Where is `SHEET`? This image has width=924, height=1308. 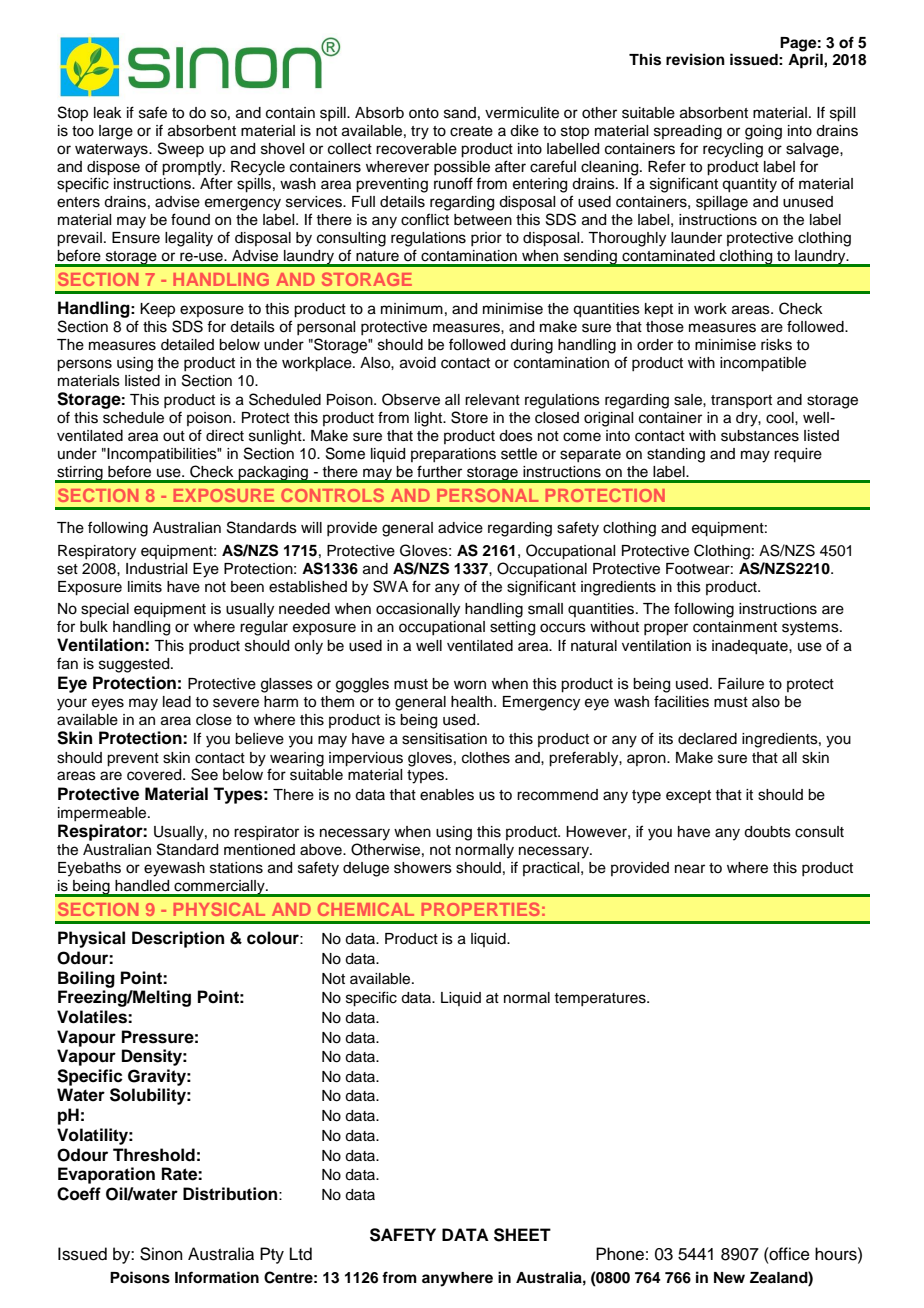
SHEET is located at coordinates (522, 1235).
